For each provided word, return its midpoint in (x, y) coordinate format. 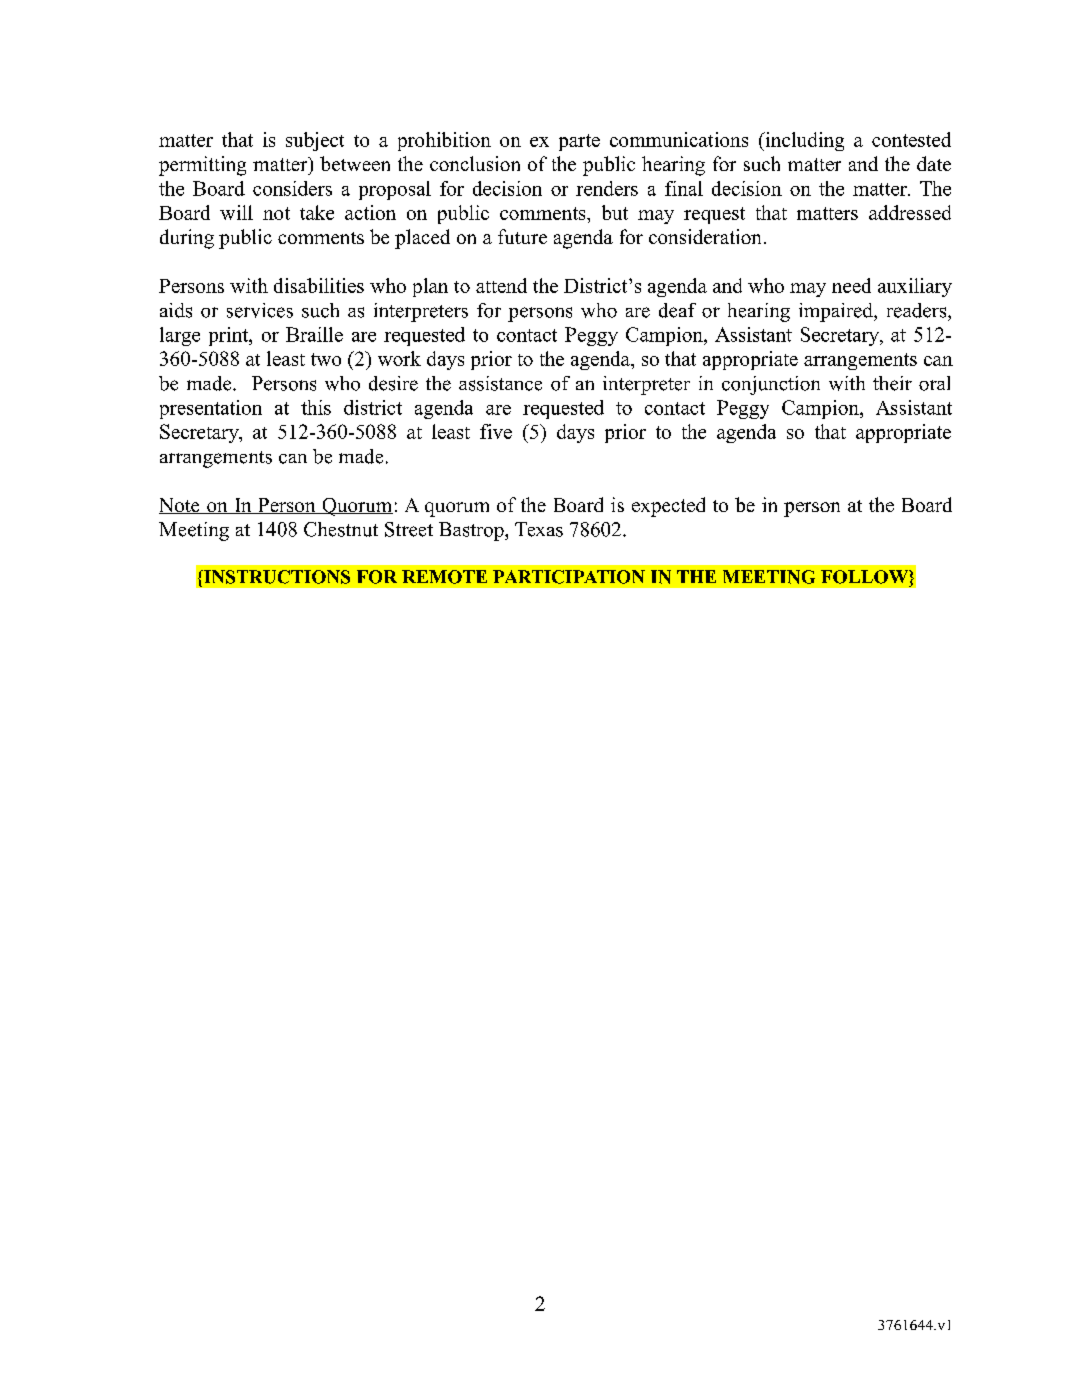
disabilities (319, 285)
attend (501, 285)
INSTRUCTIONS (276, 577)
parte (579, 142)
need (851, 285)
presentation (211, 409)
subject (315, 141)
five (496, 431)
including (803, 141)
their (892, 383)
